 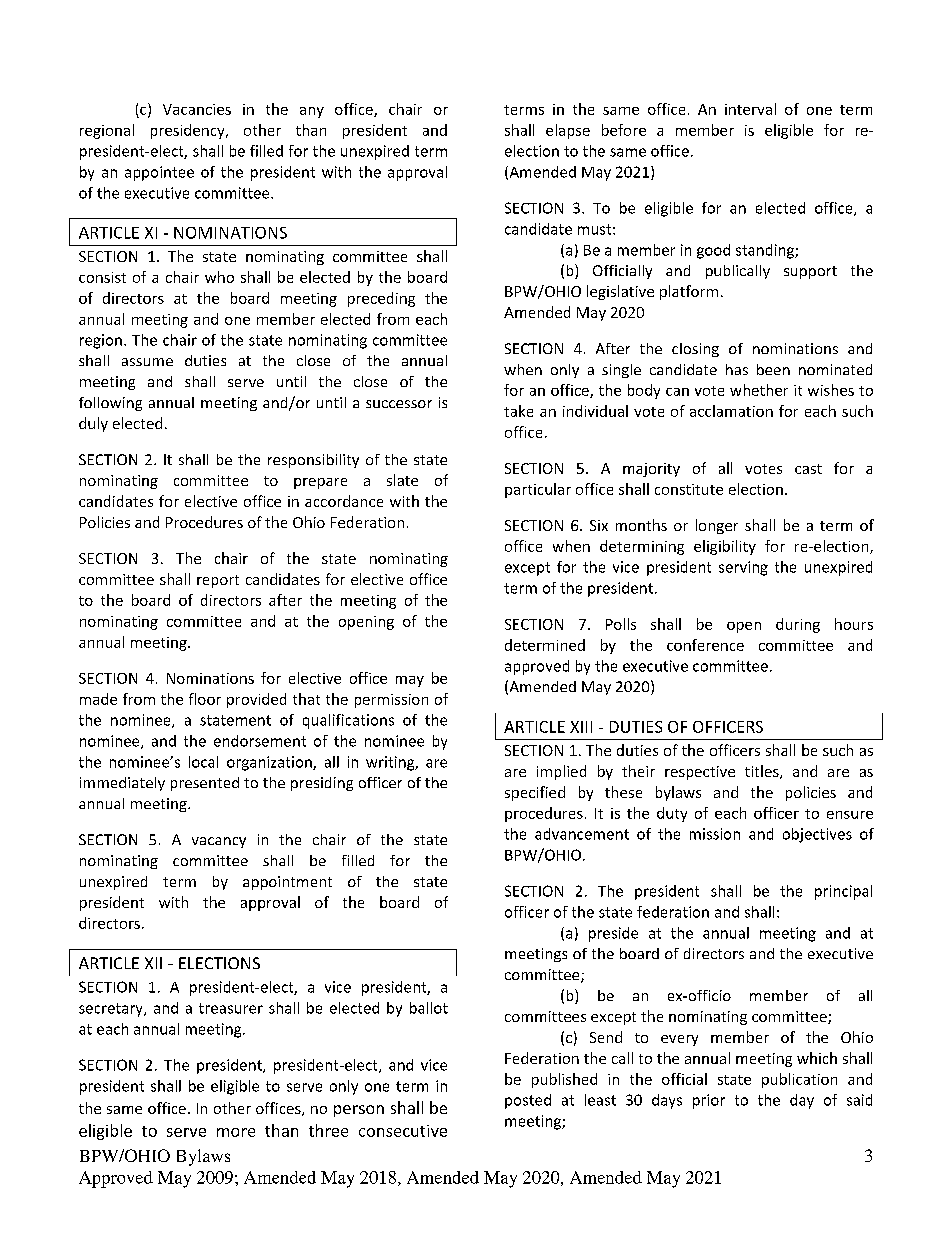 What do you see at coordinates (218, 581) in the page?
I see `report` at bounding box center [218, 581].
